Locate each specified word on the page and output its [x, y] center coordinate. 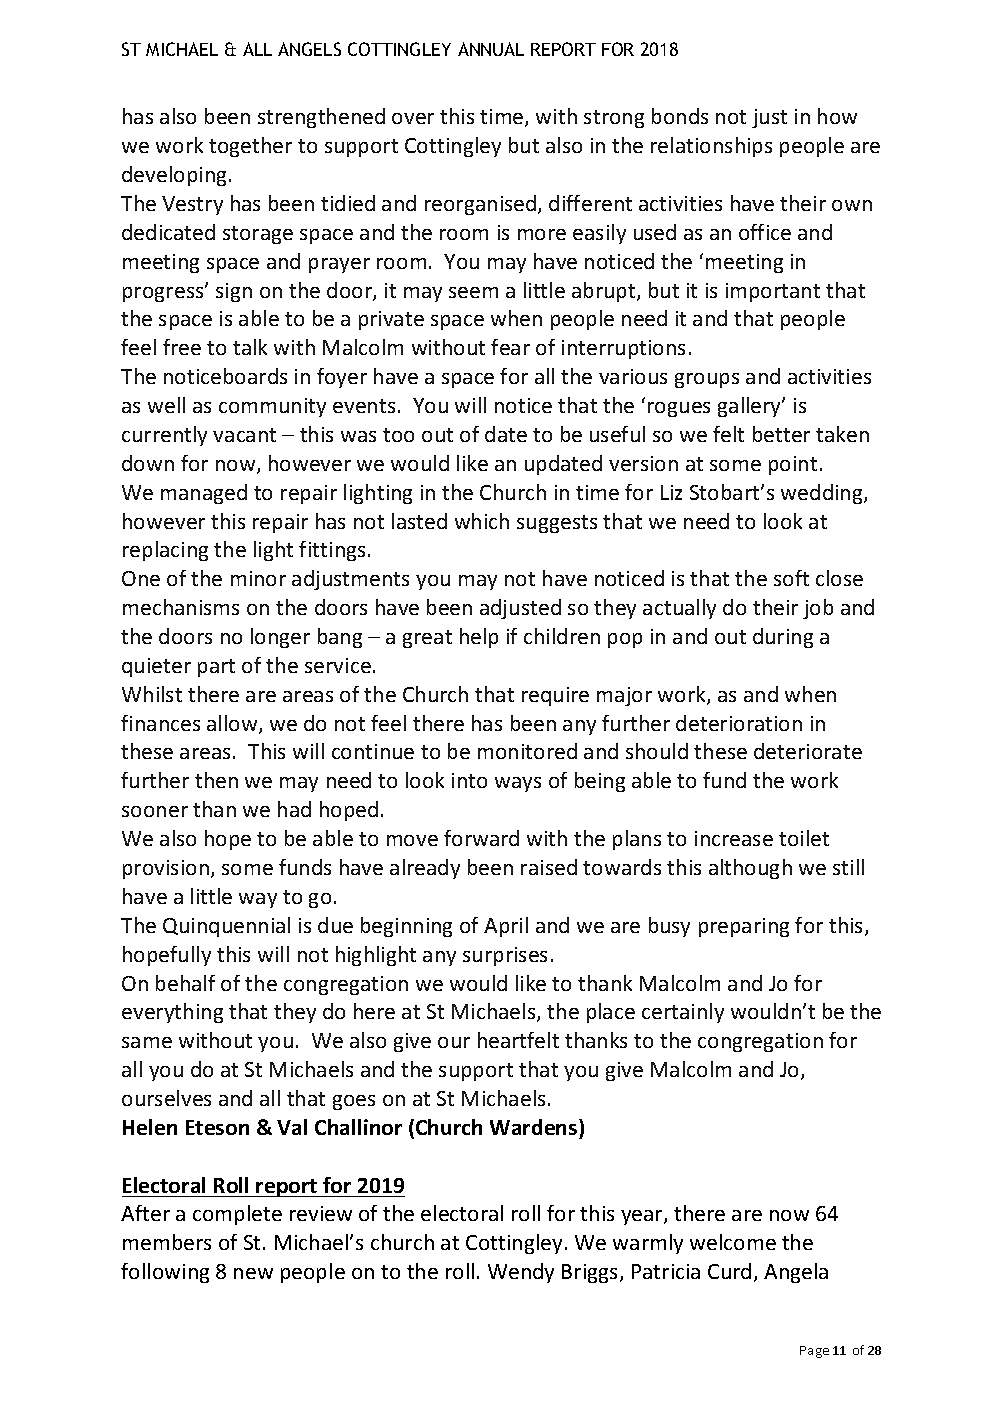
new [253, 1273]
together [250, 147]
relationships [711, 147]
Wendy [521, 1273]
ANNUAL [491, 49]
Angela [796, 1273]
